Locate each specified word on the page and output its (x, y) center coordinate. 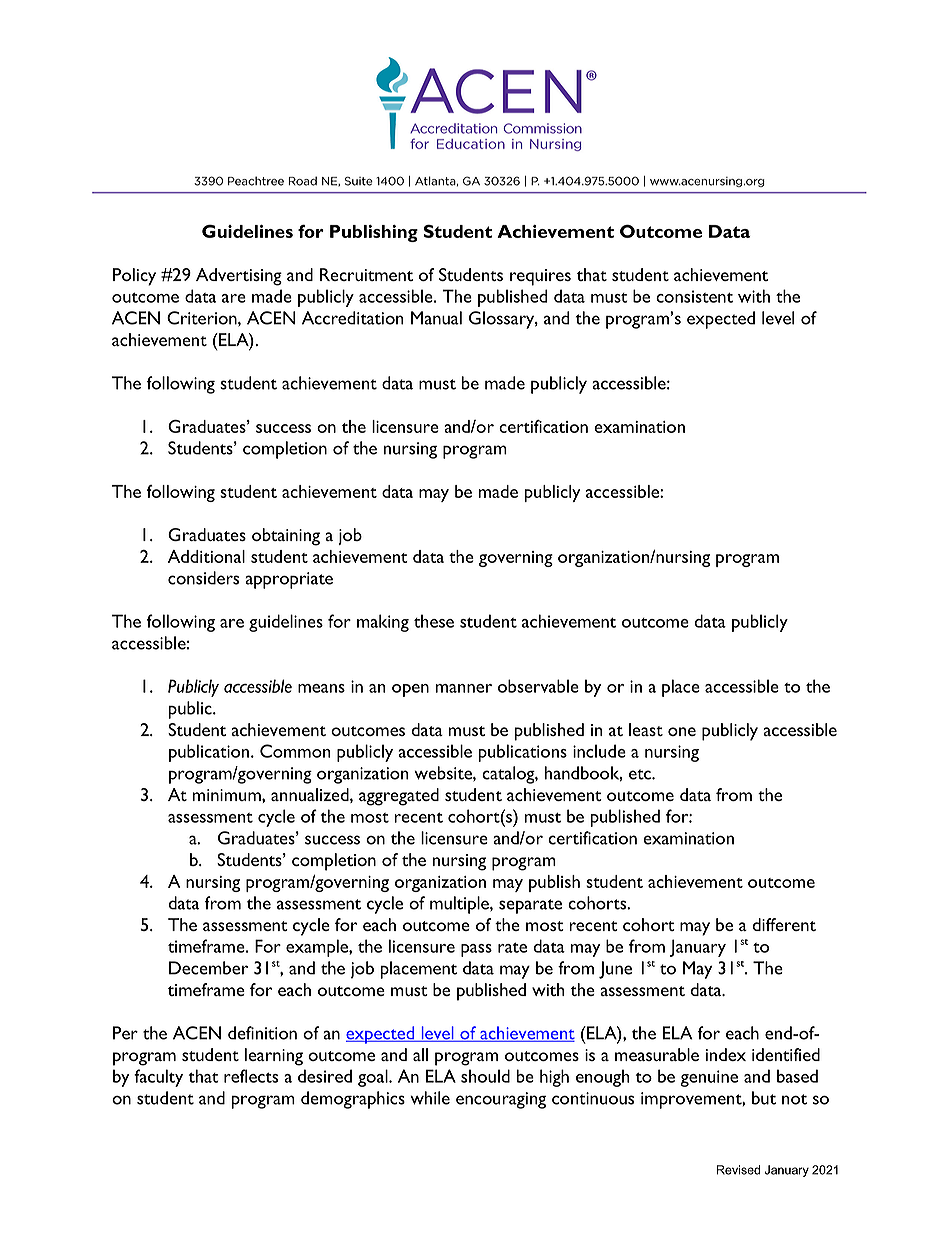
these (434, 621)
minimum (228, 795)
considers (203, 578)
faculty (158, 1078)
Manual (436, 318)
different (784, 924)
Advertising (239, 277)
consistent (694, 296)
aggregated (399, 797)
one (682, 731)
